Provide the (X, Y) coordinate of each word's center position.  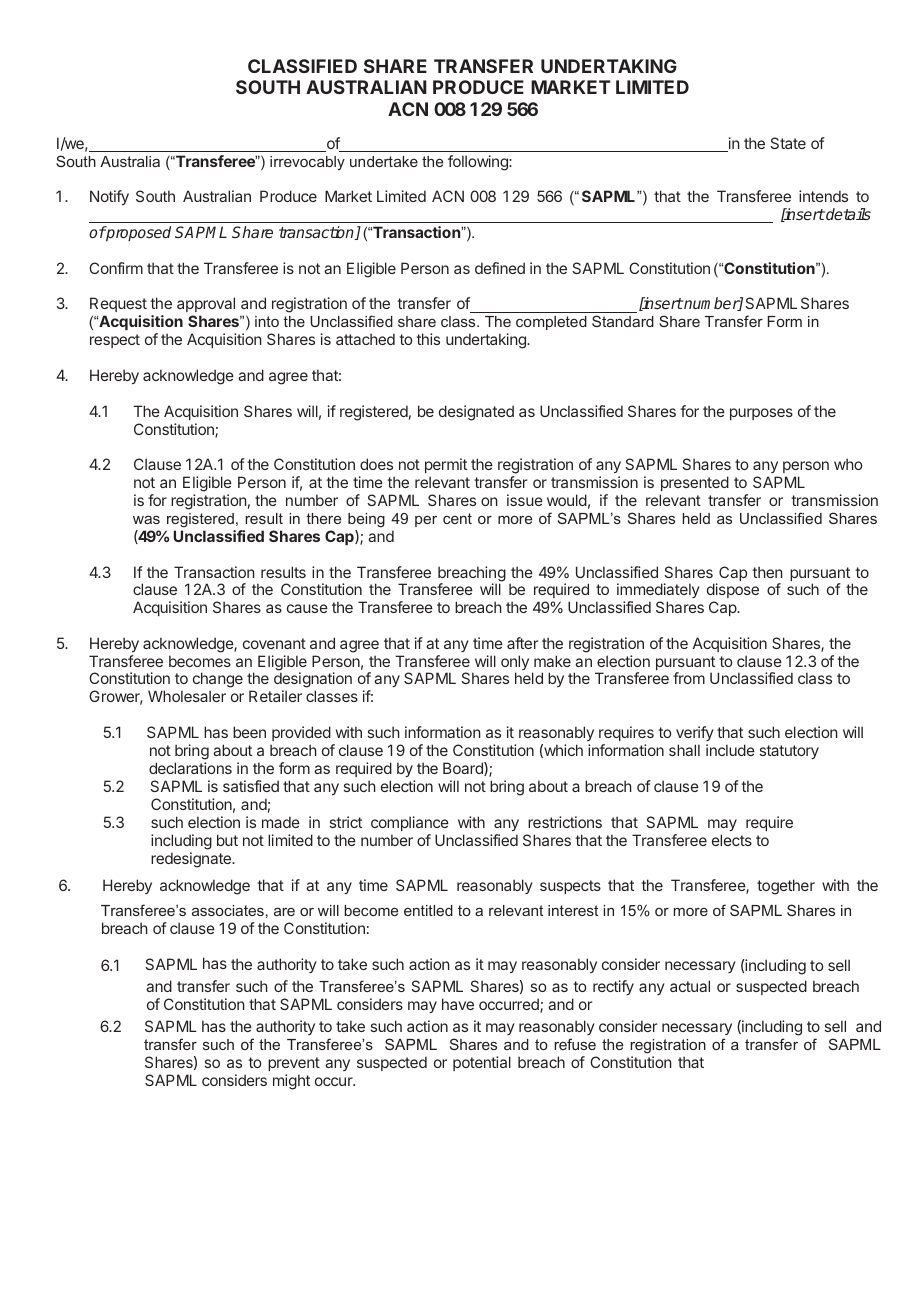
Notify (109, 197)
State (788, 143)
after (522, 643)
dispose (733, 592)
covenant (274, 643)
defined (500, 268)
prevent (294, 1064)
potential (482, 1063)
